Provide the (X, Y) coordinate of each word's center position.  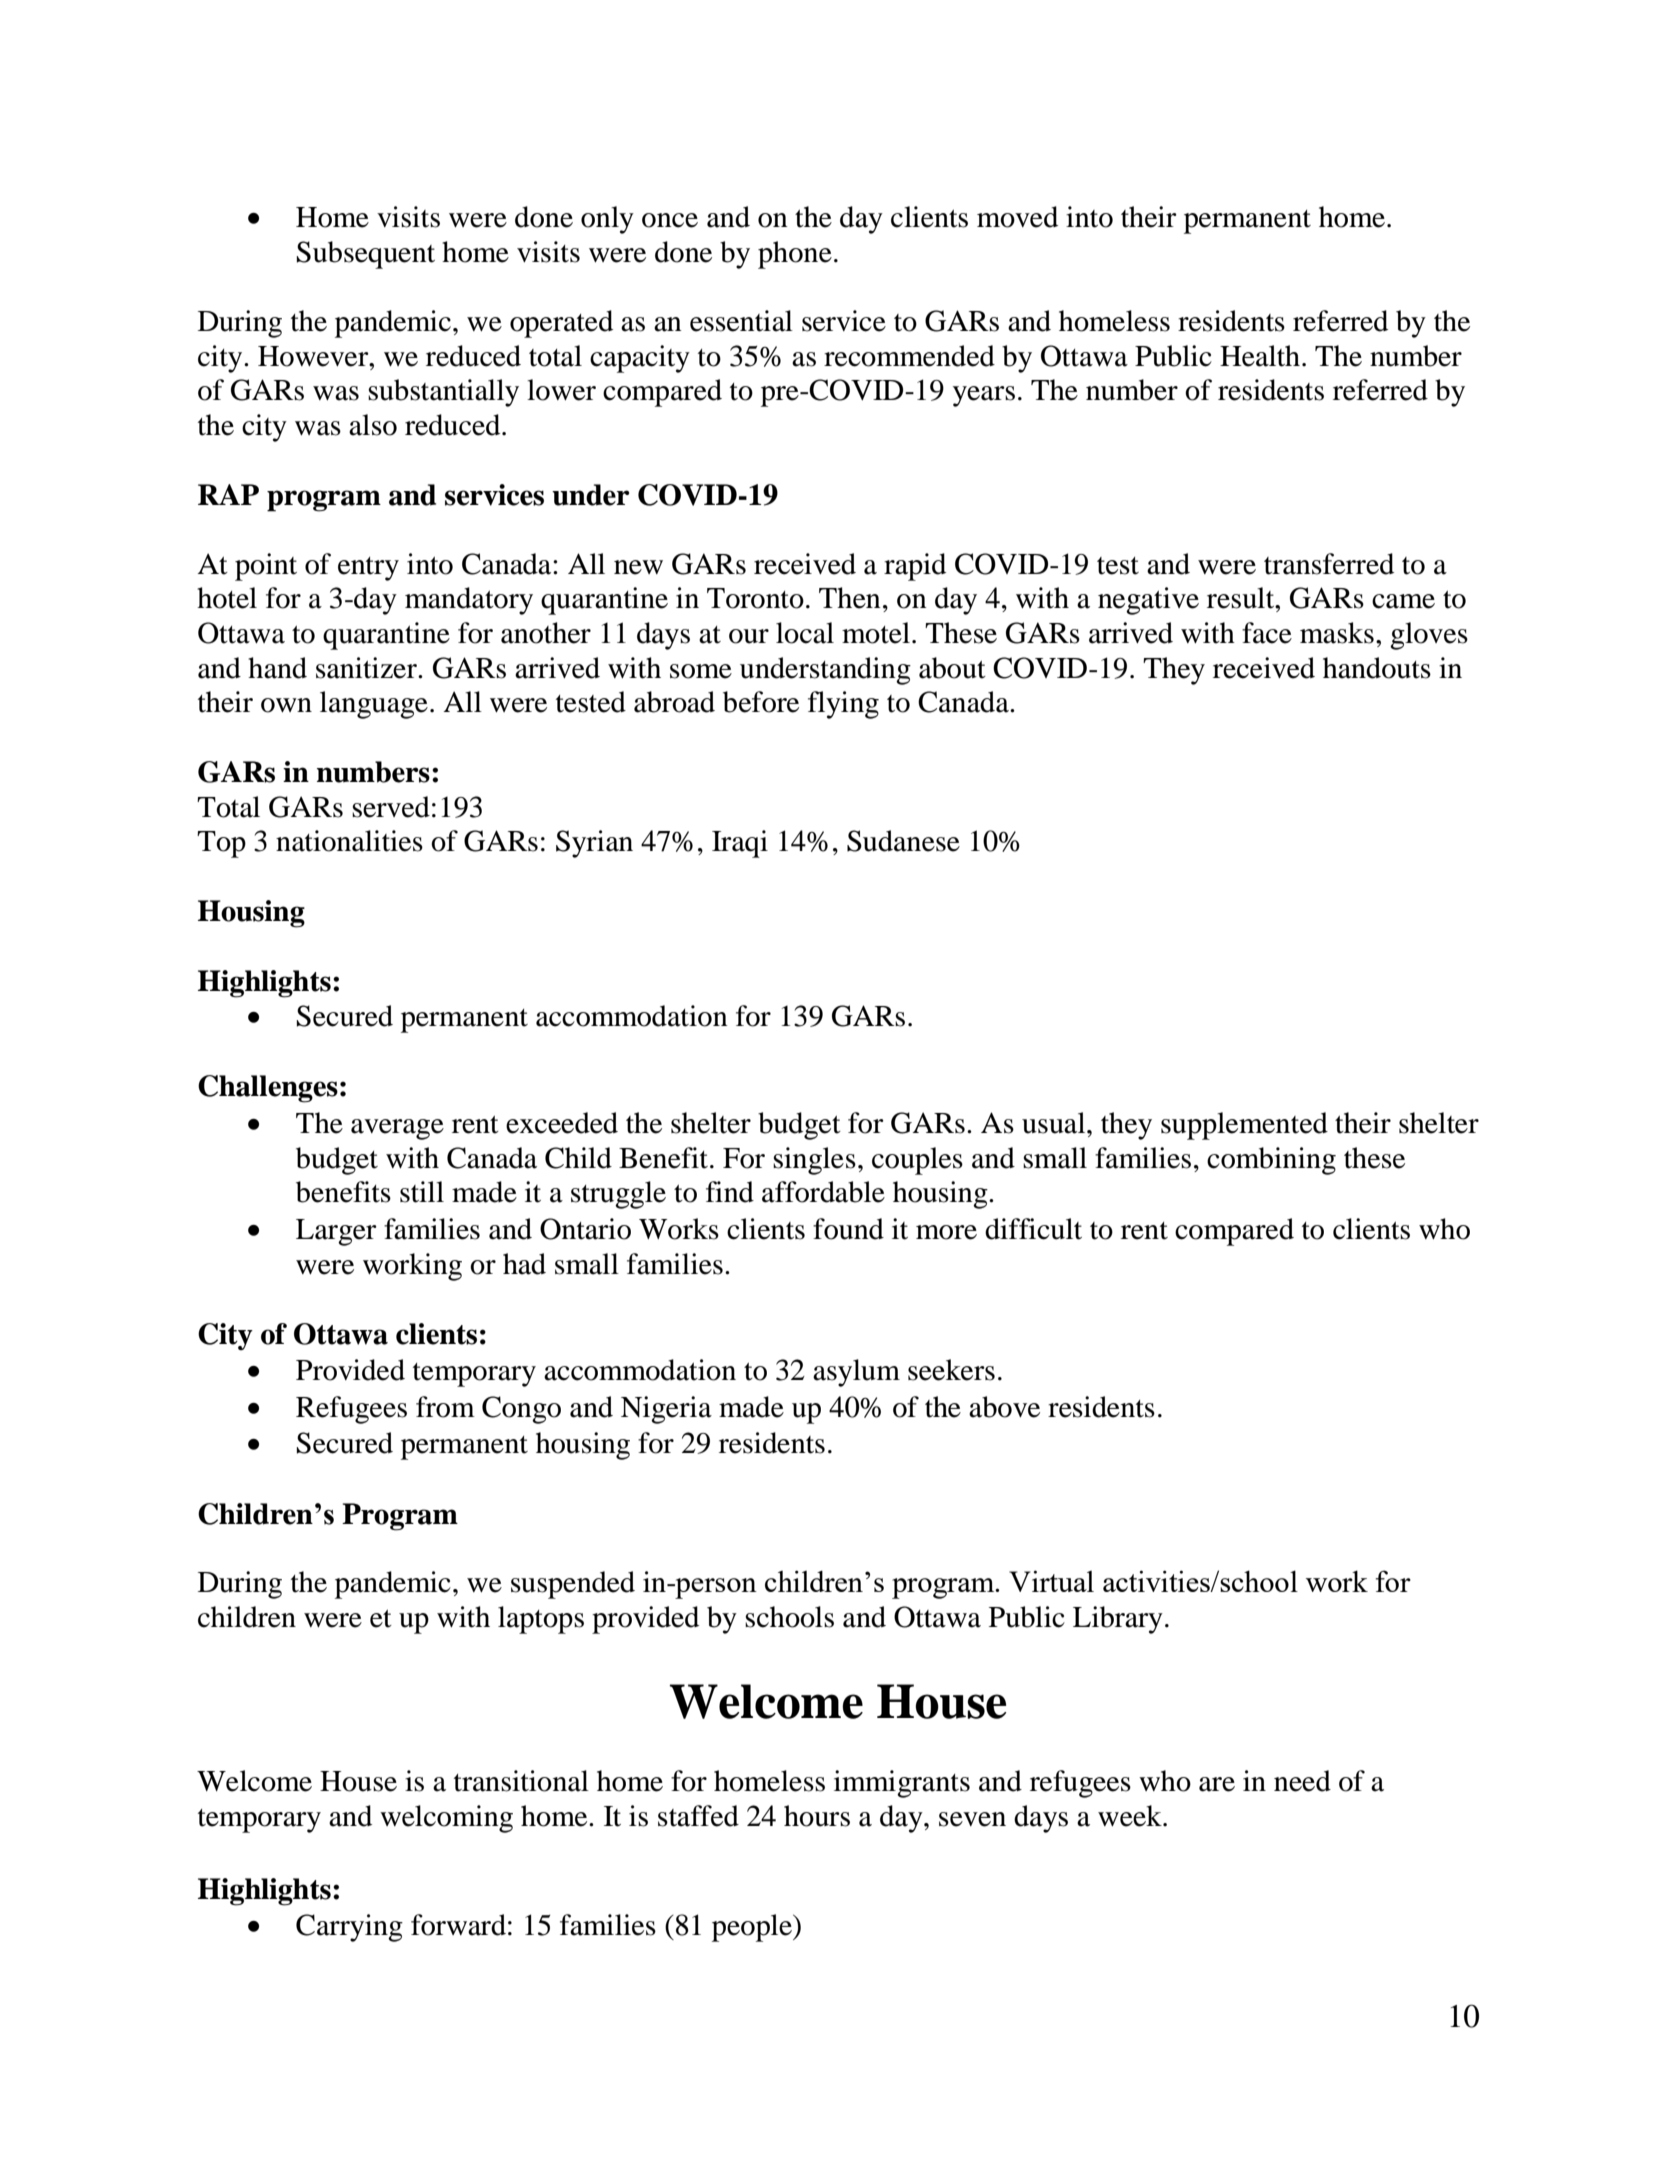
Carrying (349, 1928)
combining (1271, 1161)
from (445, 1407)
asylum (856, 1373)
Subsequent (366, 255)
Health (1260, 356)
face (1267, 633)
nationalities (349, 841)
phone (795, 255)
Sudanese (903, 841)
